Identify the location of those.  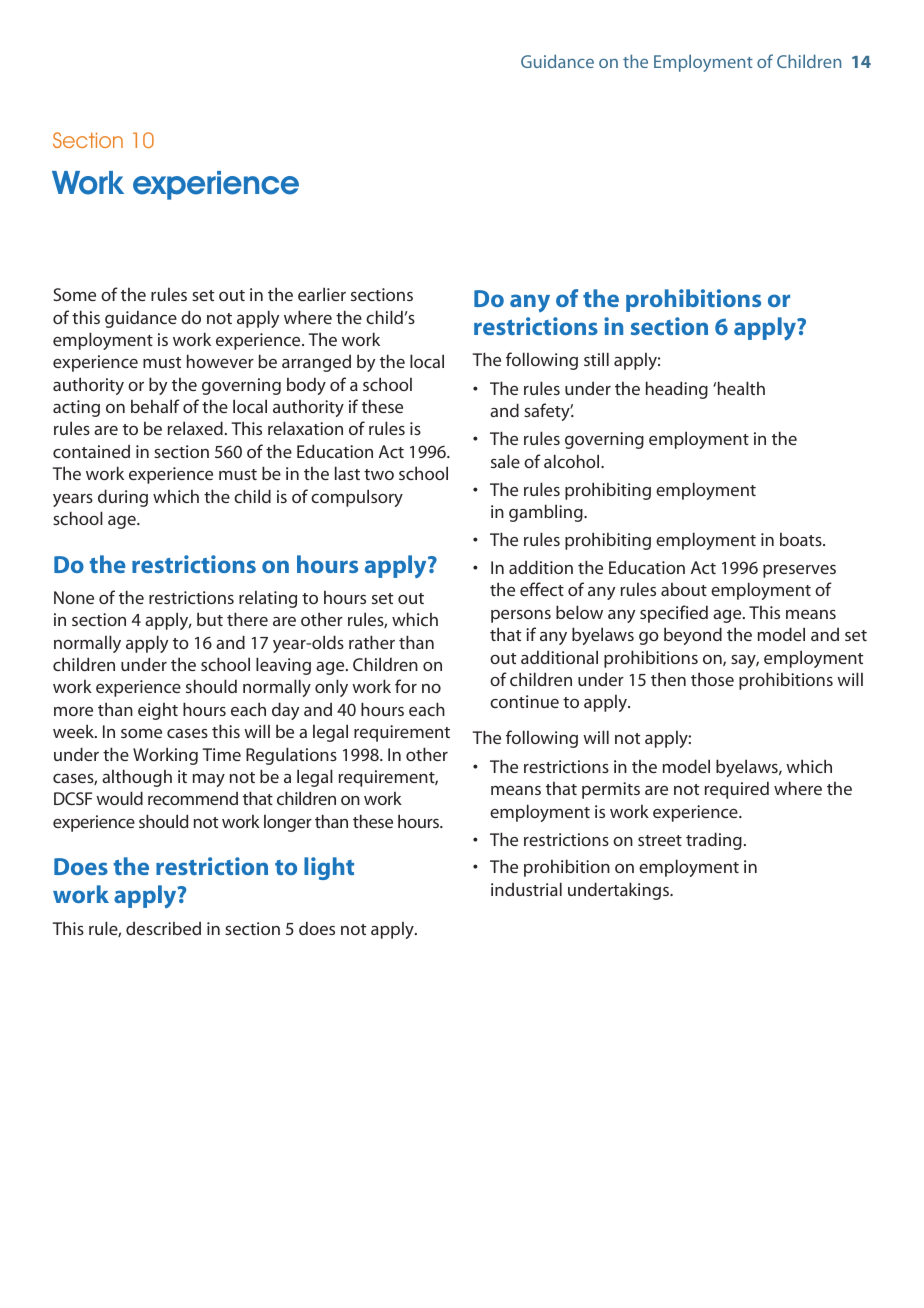
(712, 679).
